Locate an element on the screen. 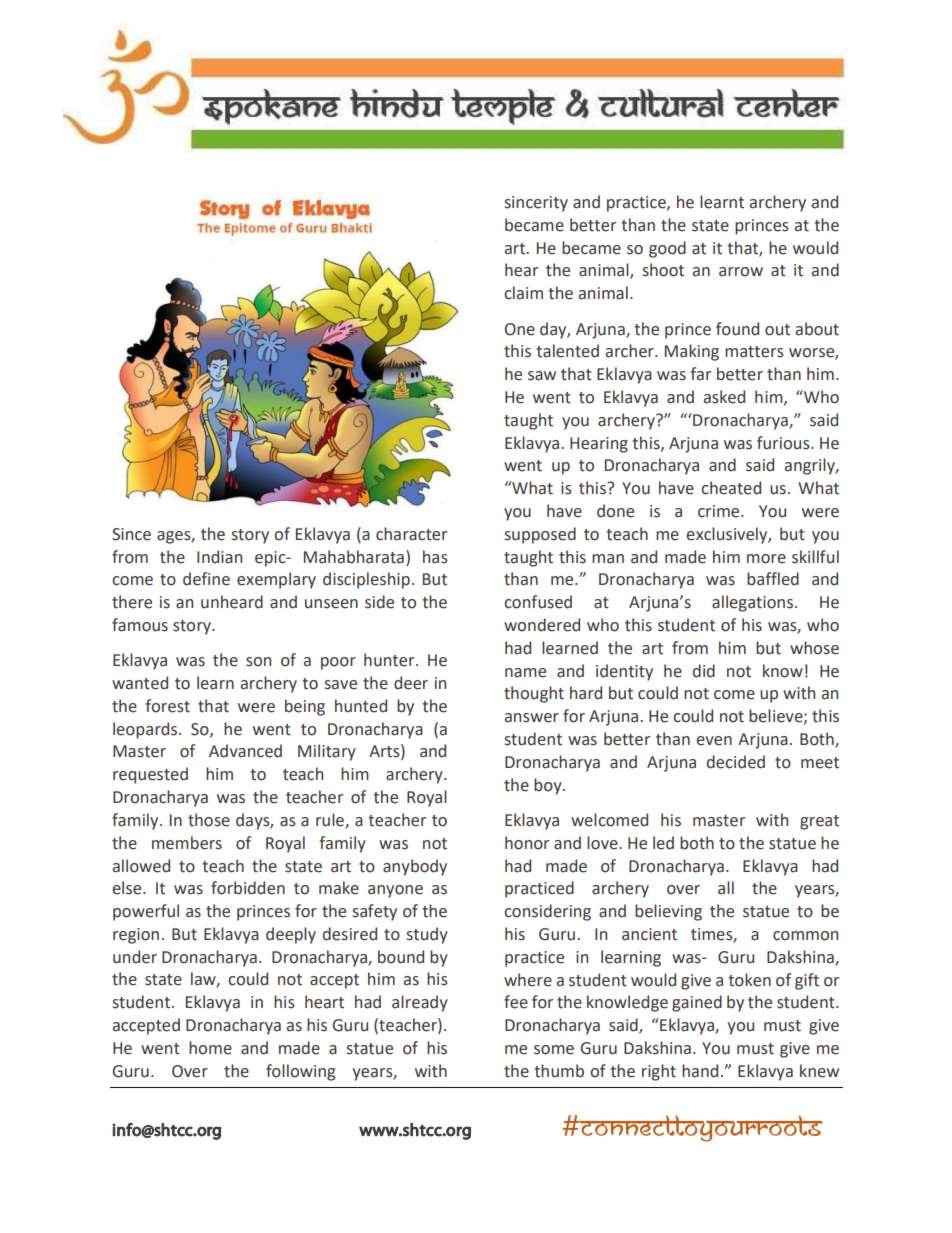 Image resolution: width=952 pixels, height=1233 pixels. shoot is located at coordinates (663, 270).
